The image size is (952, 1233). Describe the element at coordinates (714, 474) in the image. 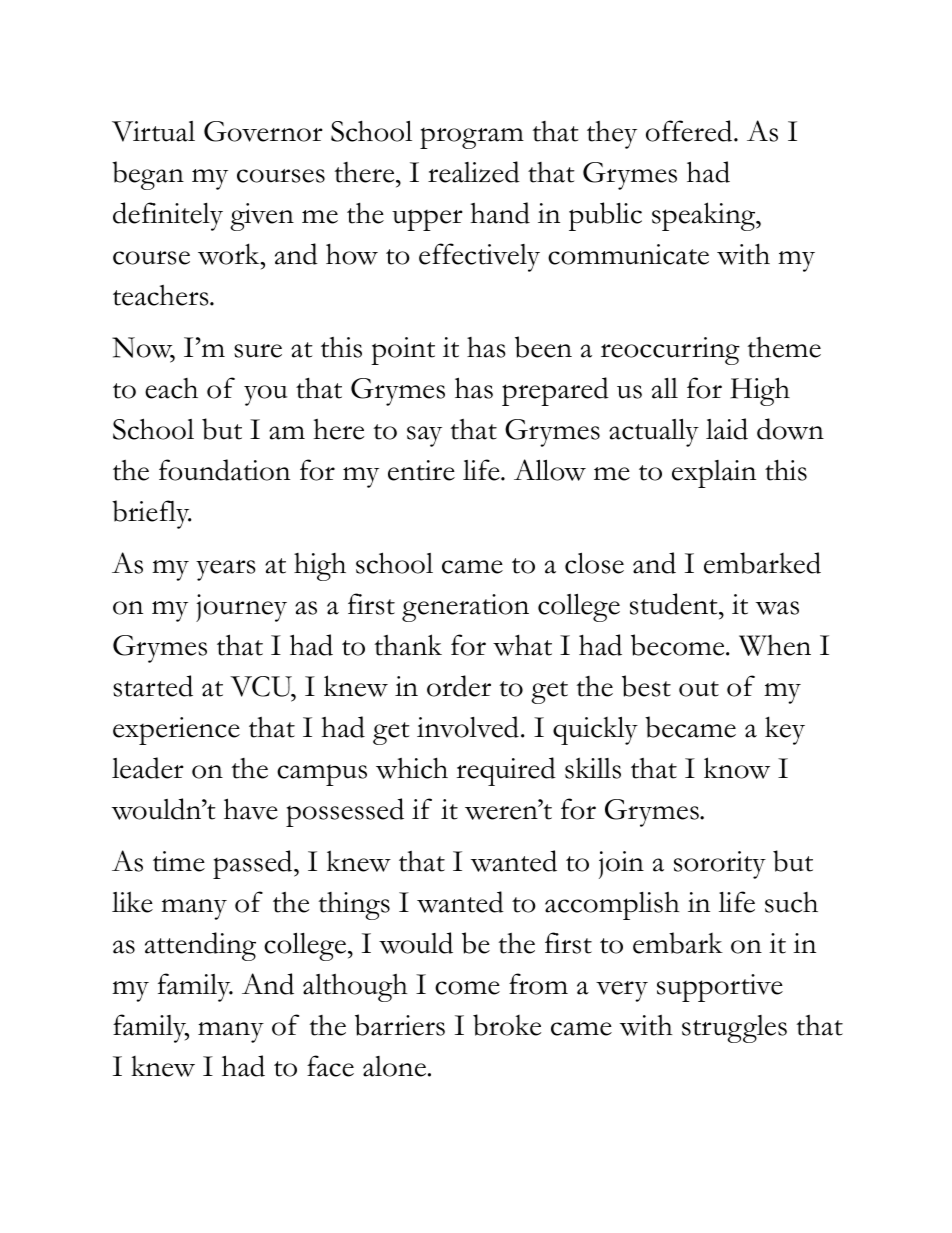

I see `explain` at that location.
